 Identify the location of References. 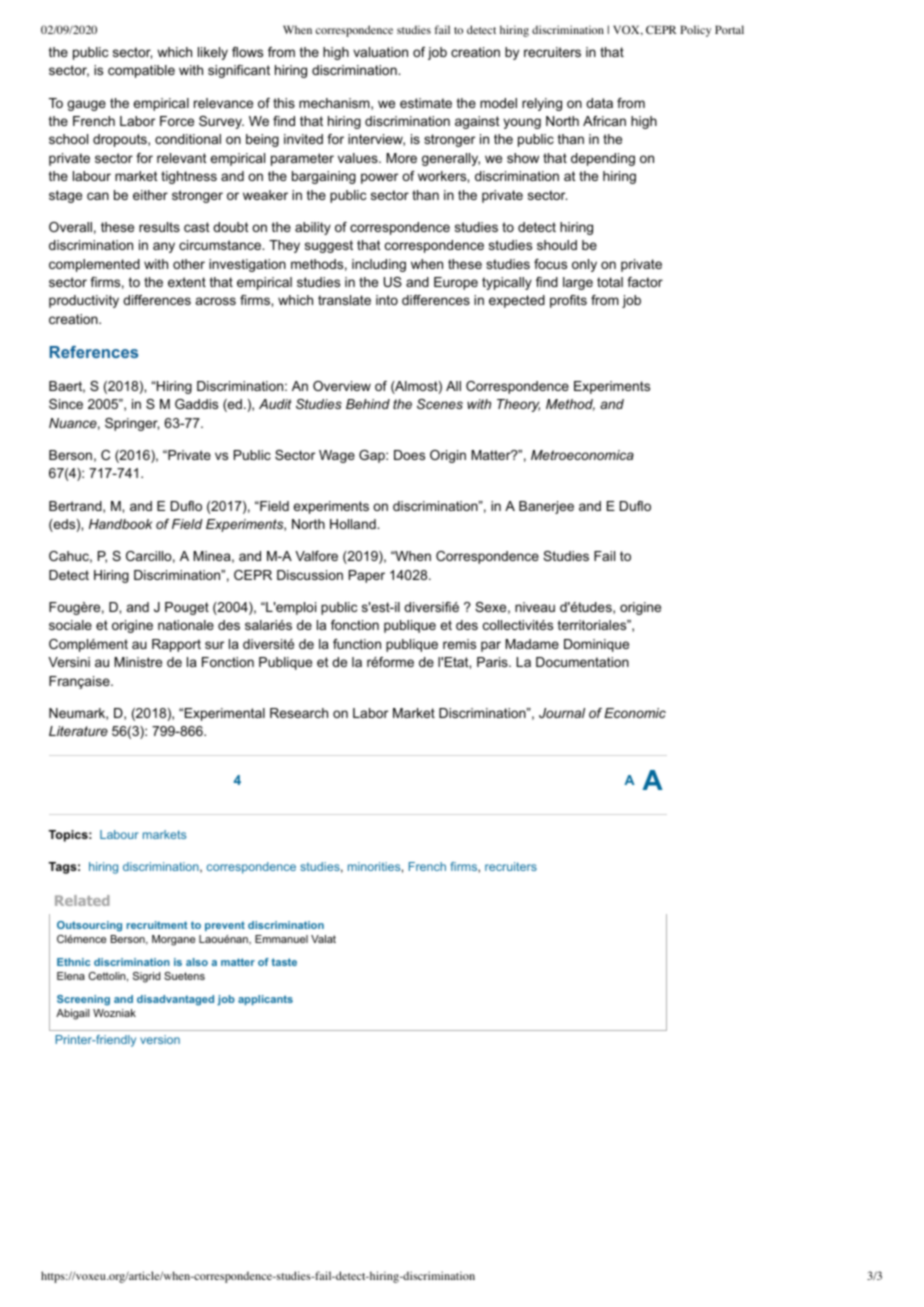
(94, 352).
